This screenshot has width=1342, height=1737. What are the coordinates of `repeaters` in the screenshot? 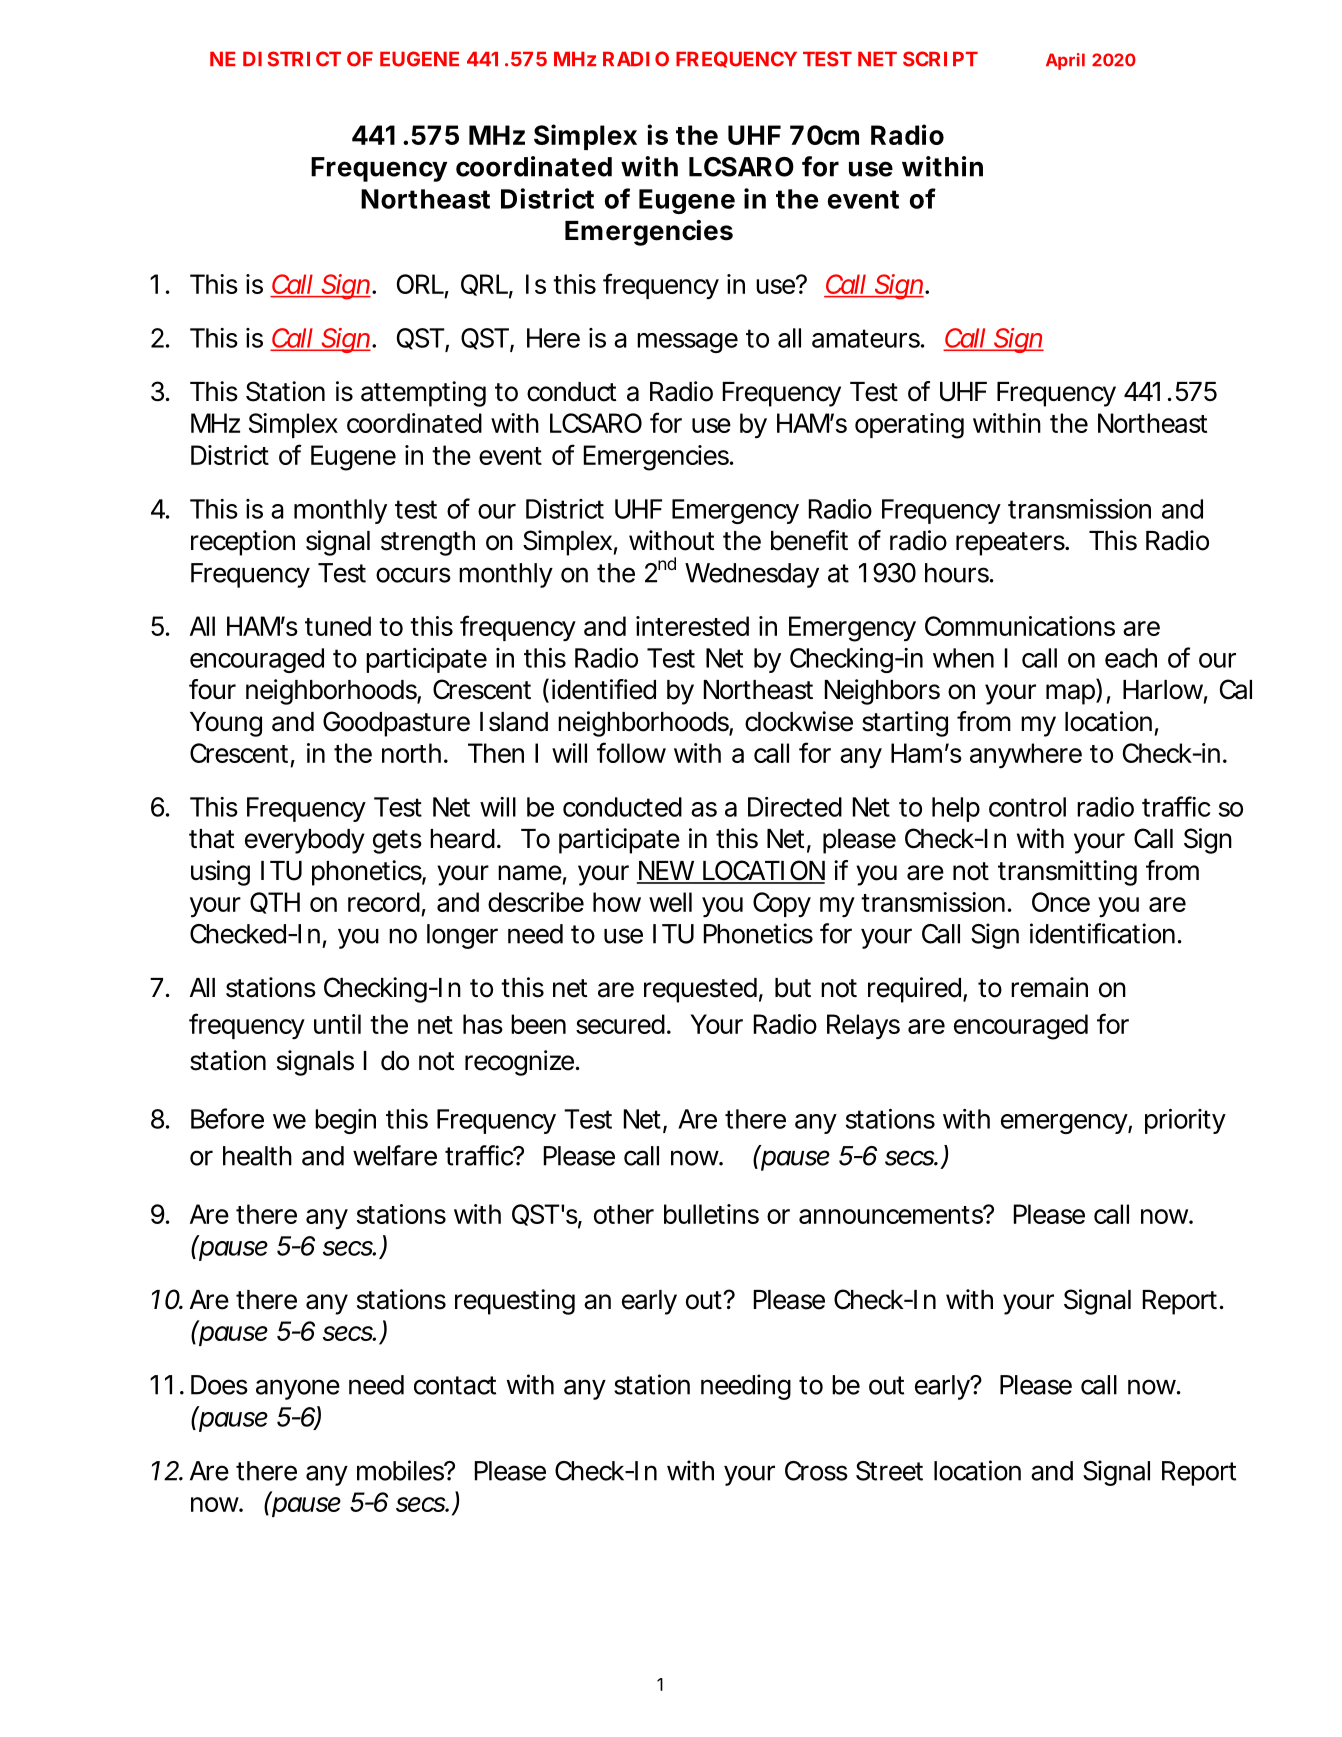 It's located at (1010, 544).
